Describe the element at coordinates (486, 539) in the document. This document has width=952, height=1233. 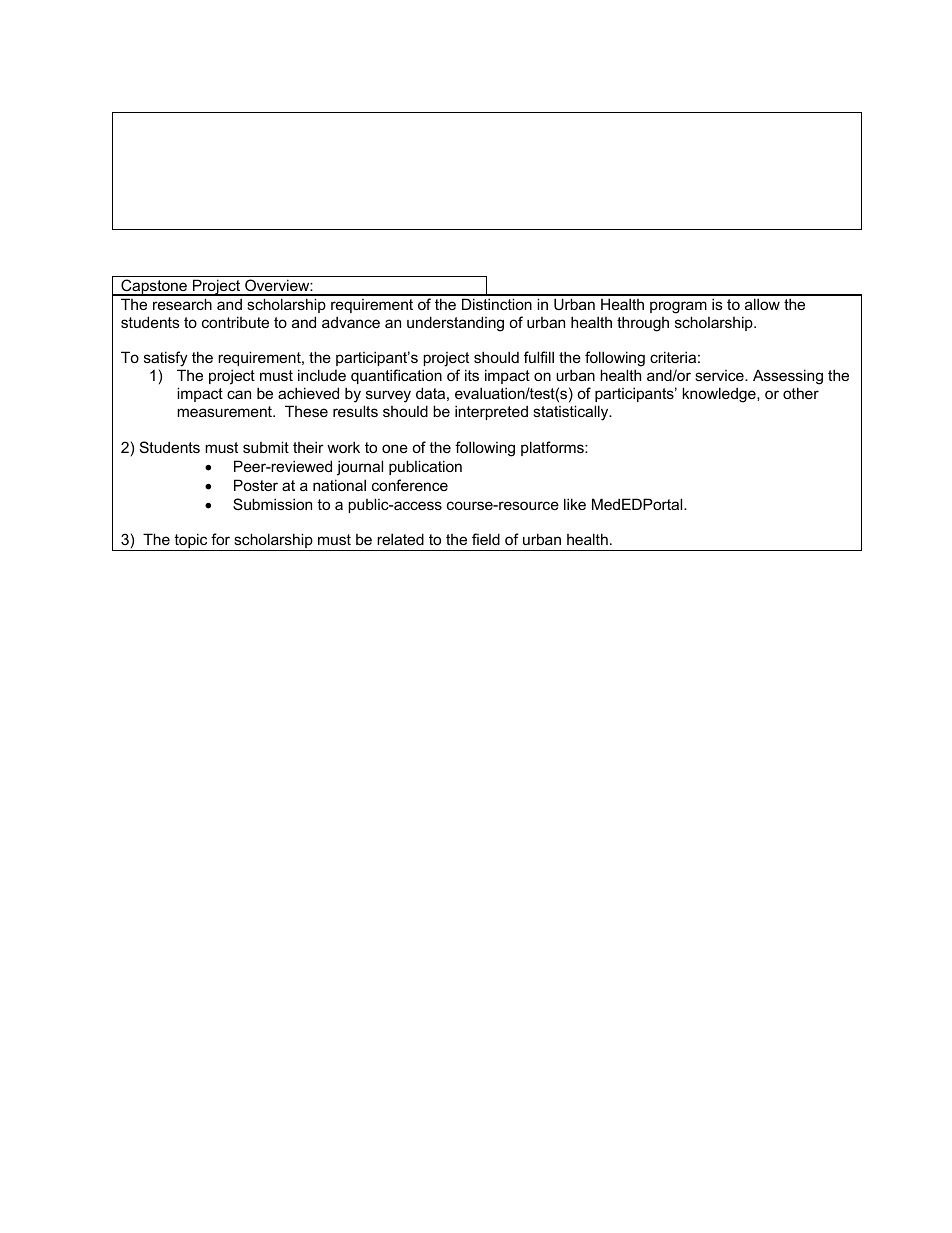
I see `field` at that location.
